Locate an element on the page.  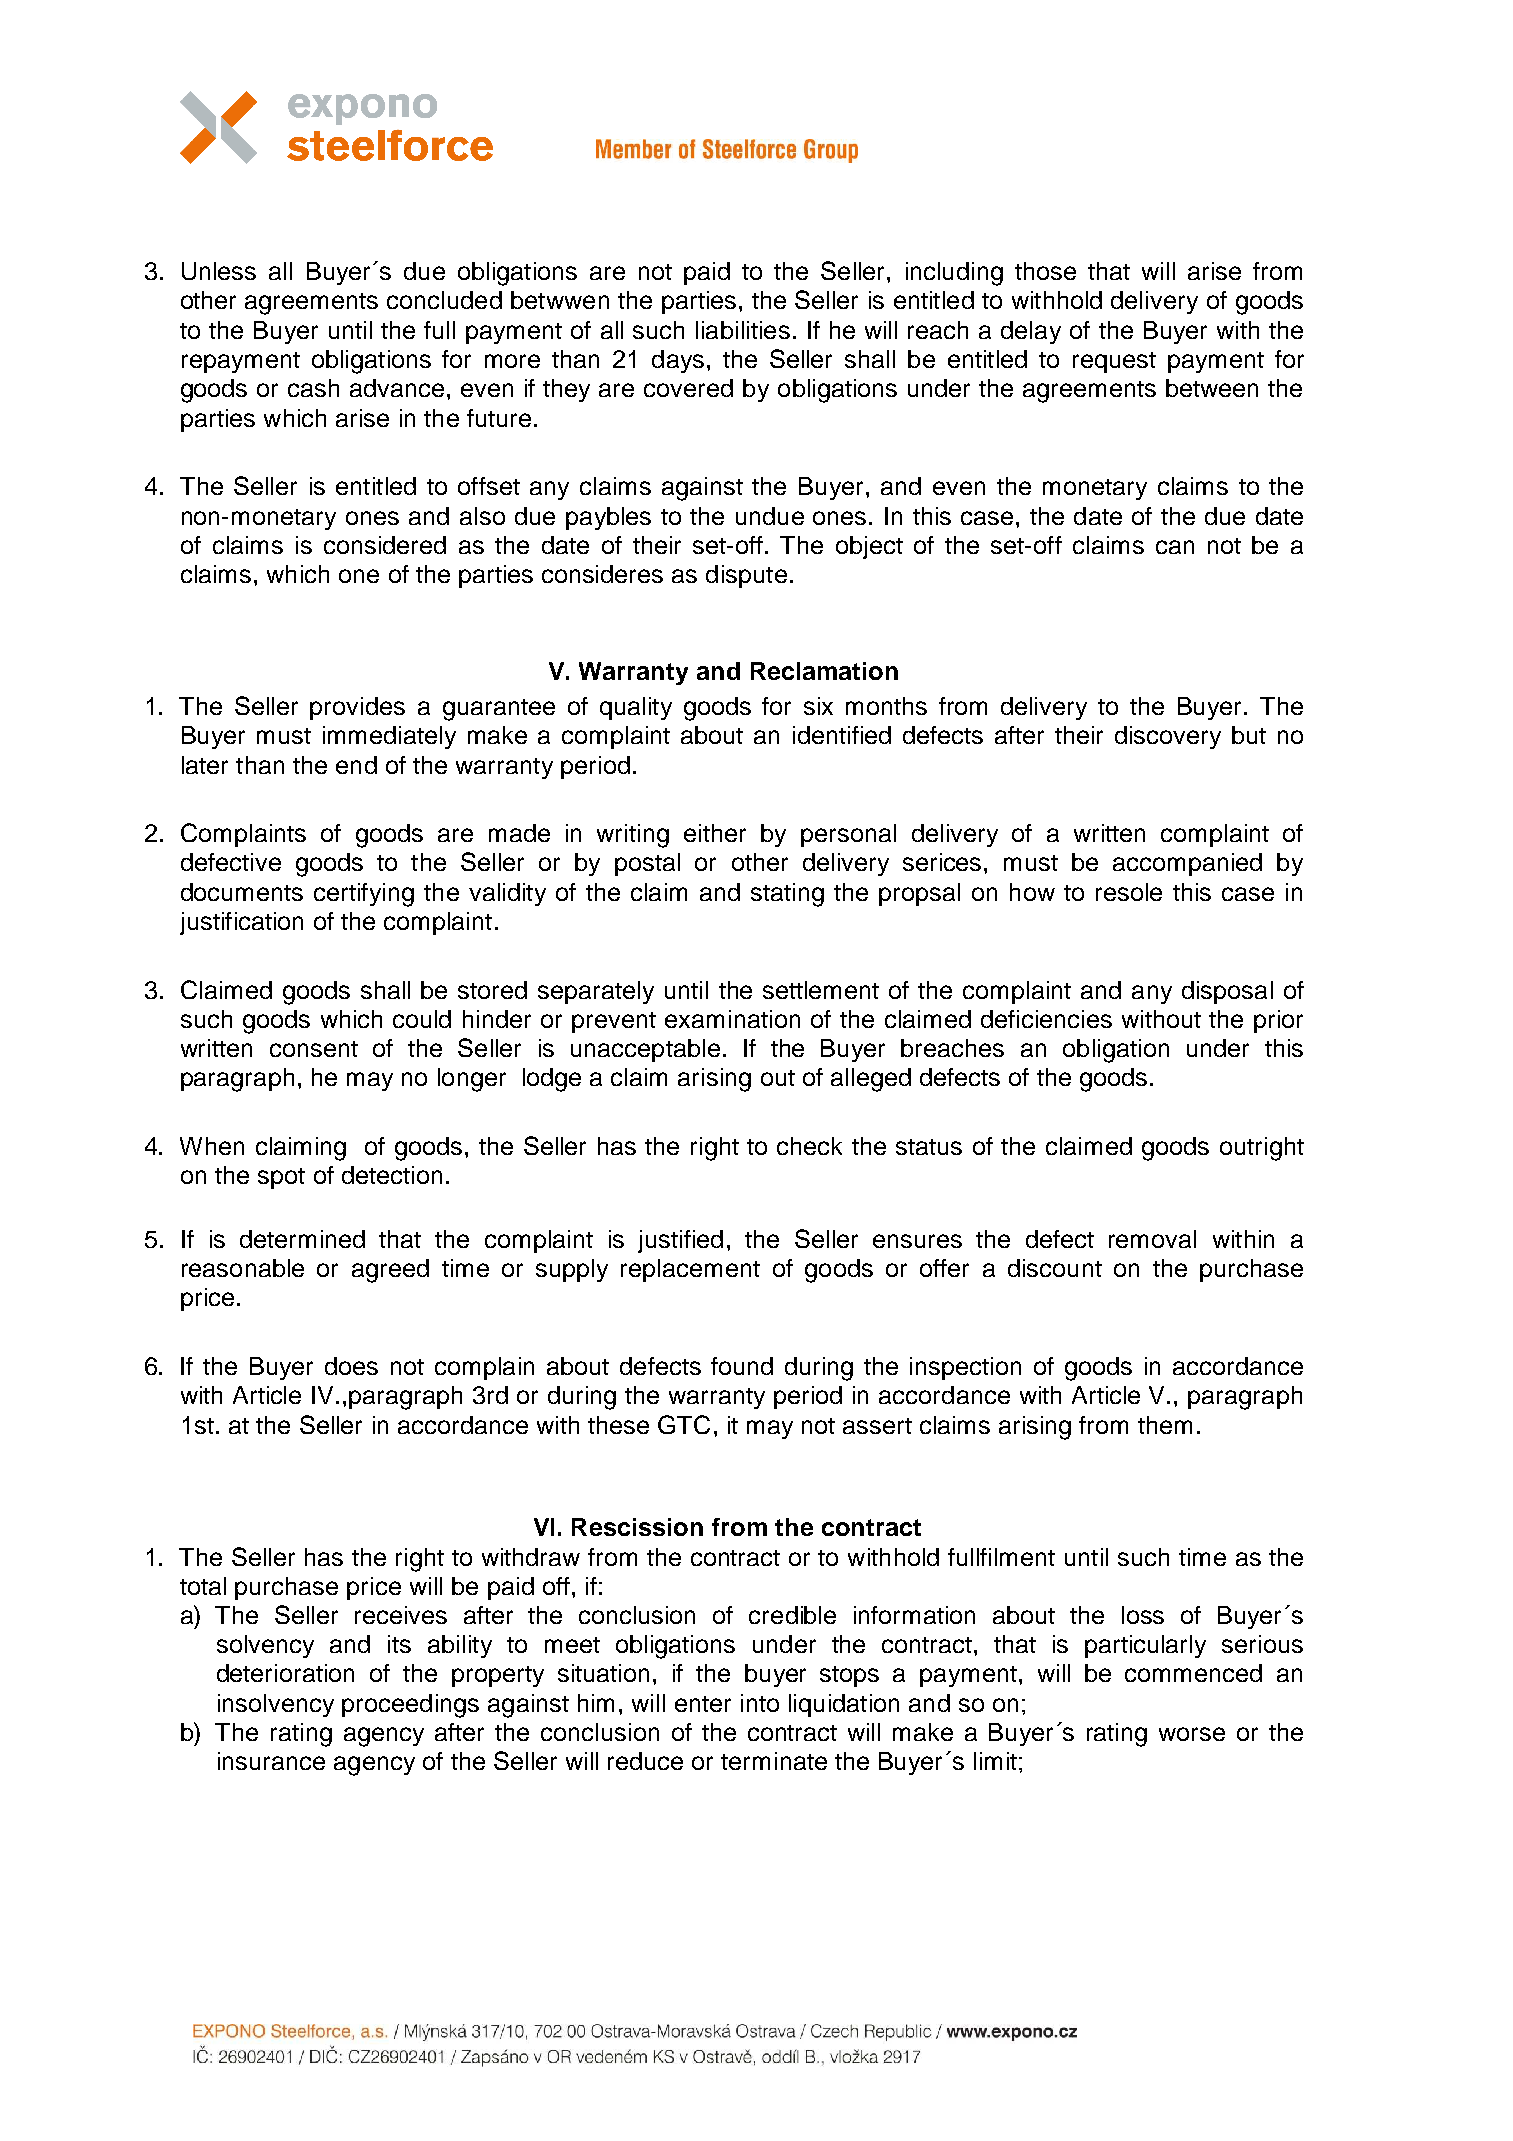
consent is located at coordinates (314, 1049).
